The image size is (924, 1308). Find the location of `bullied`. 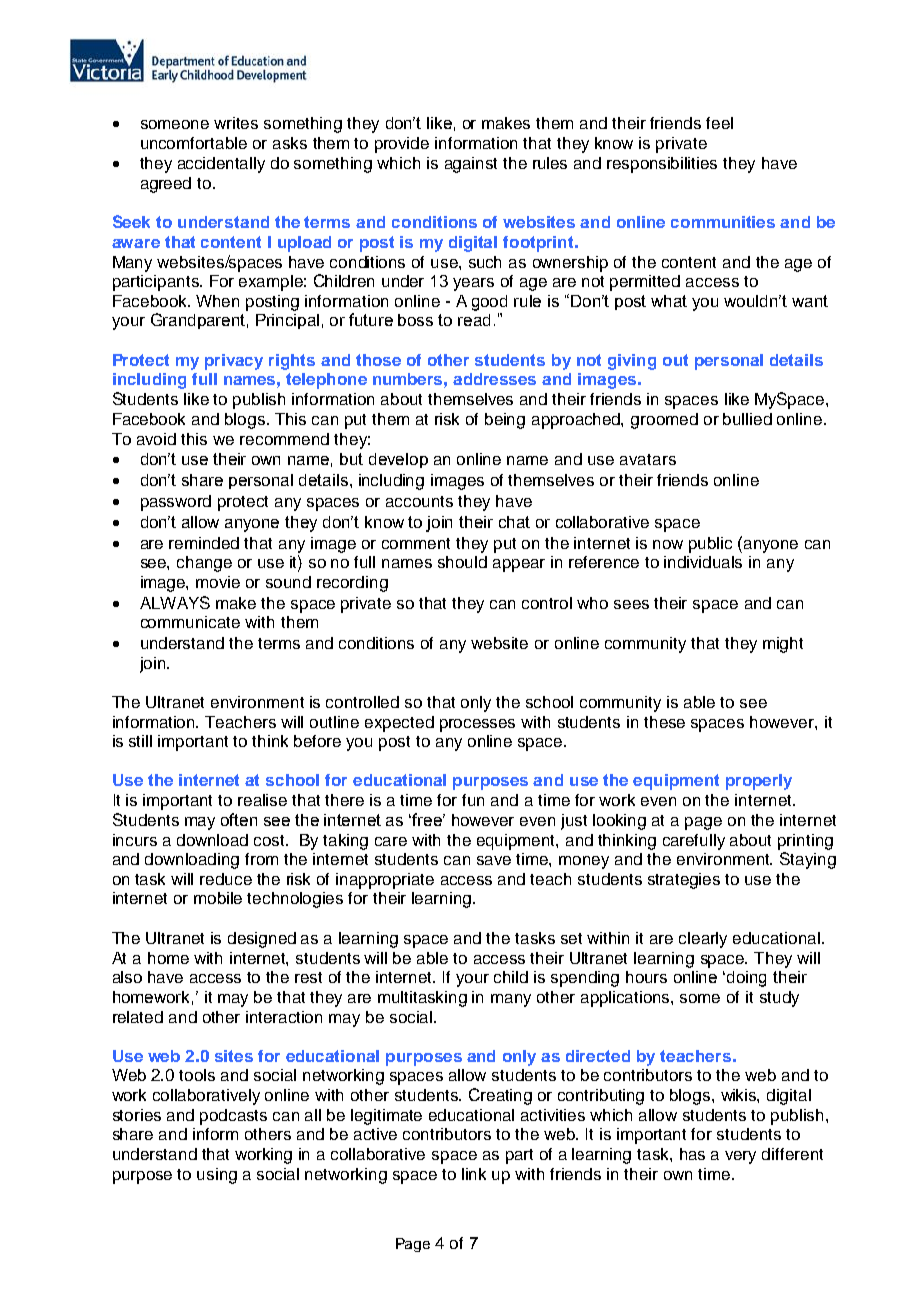

bullied is located at coordinates (747, 419).
